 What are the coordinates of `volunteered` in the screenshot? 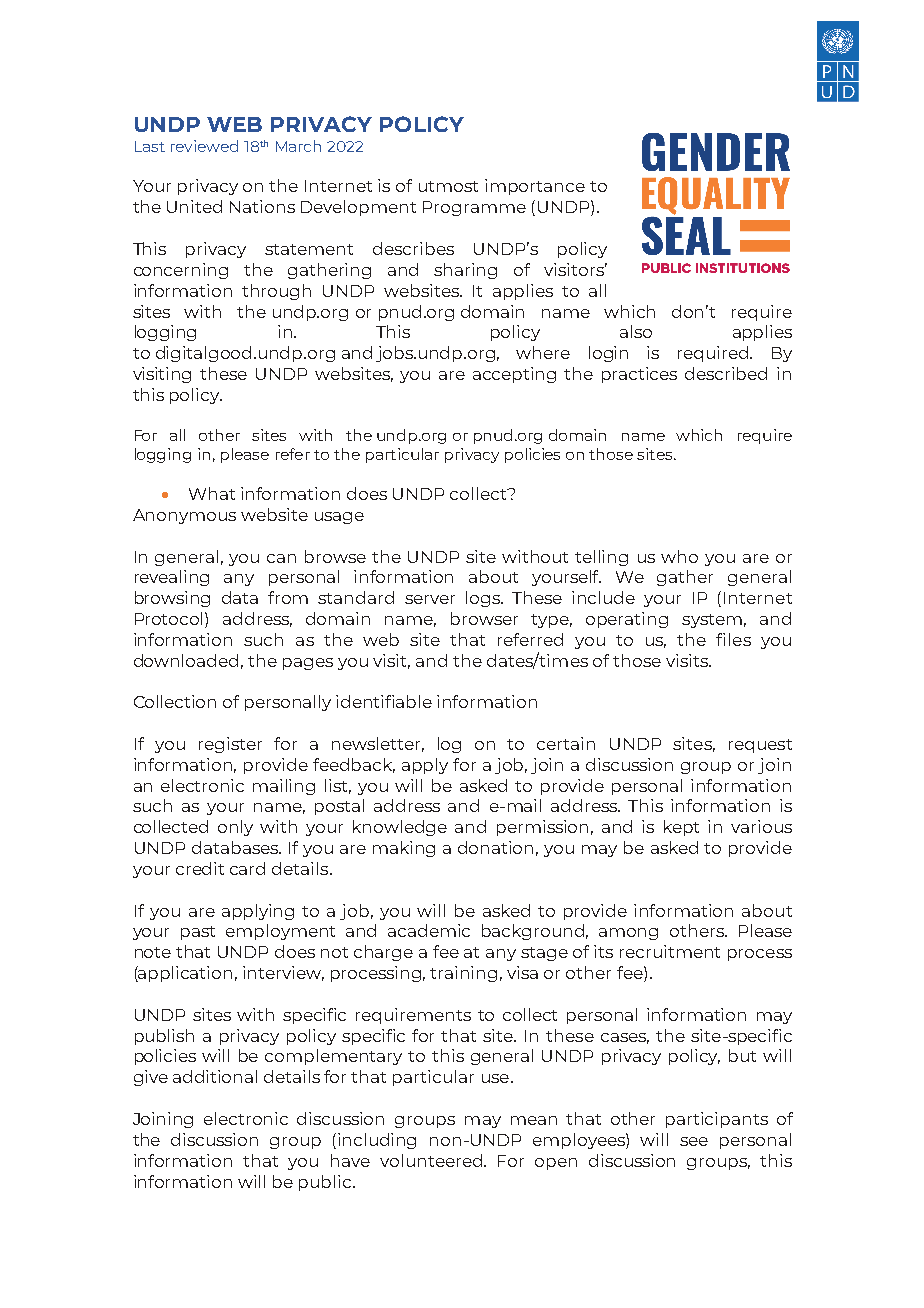 It's located at (432, 1160).
